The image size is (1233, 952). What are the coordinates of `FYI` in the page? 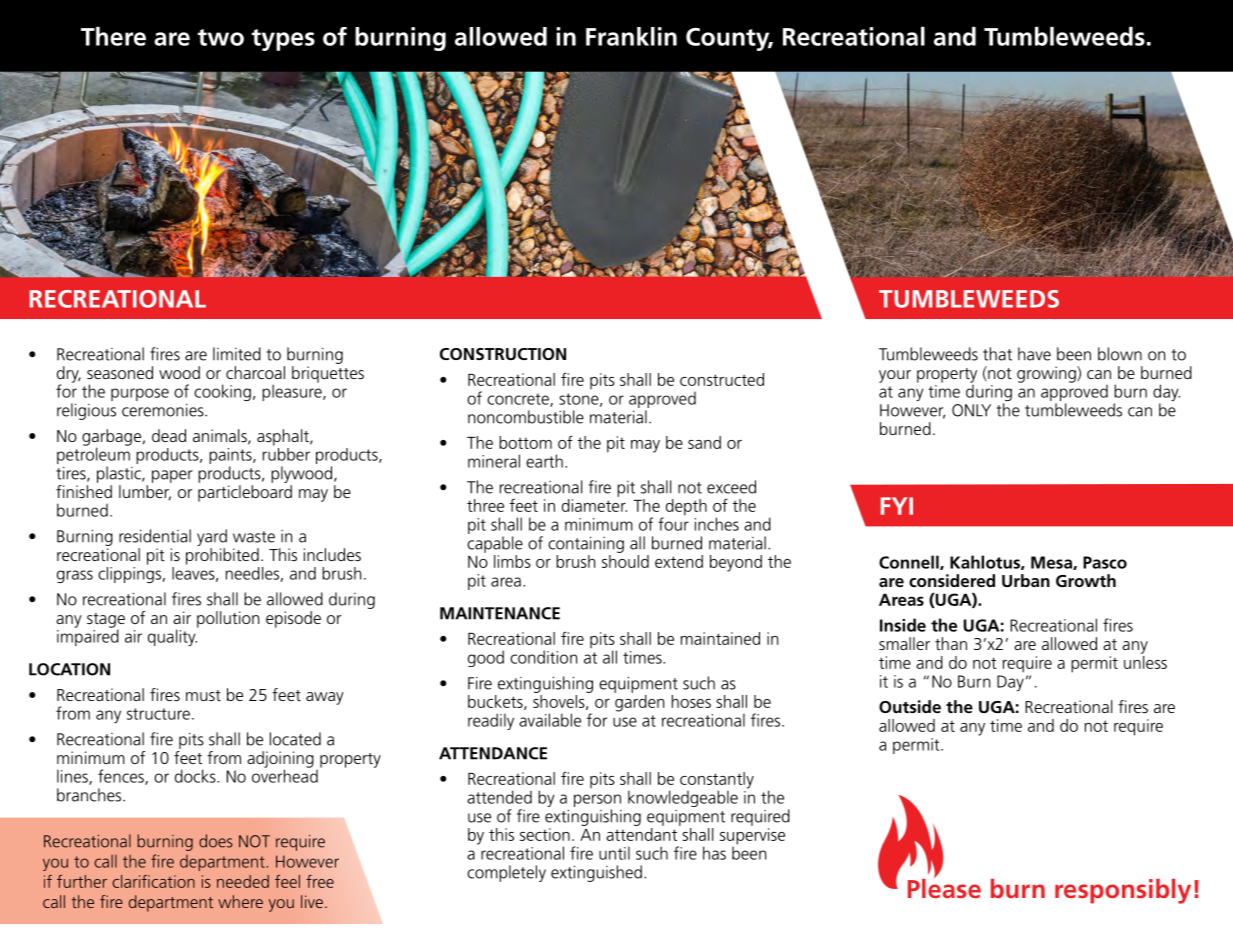 It's located at (897, 506).
